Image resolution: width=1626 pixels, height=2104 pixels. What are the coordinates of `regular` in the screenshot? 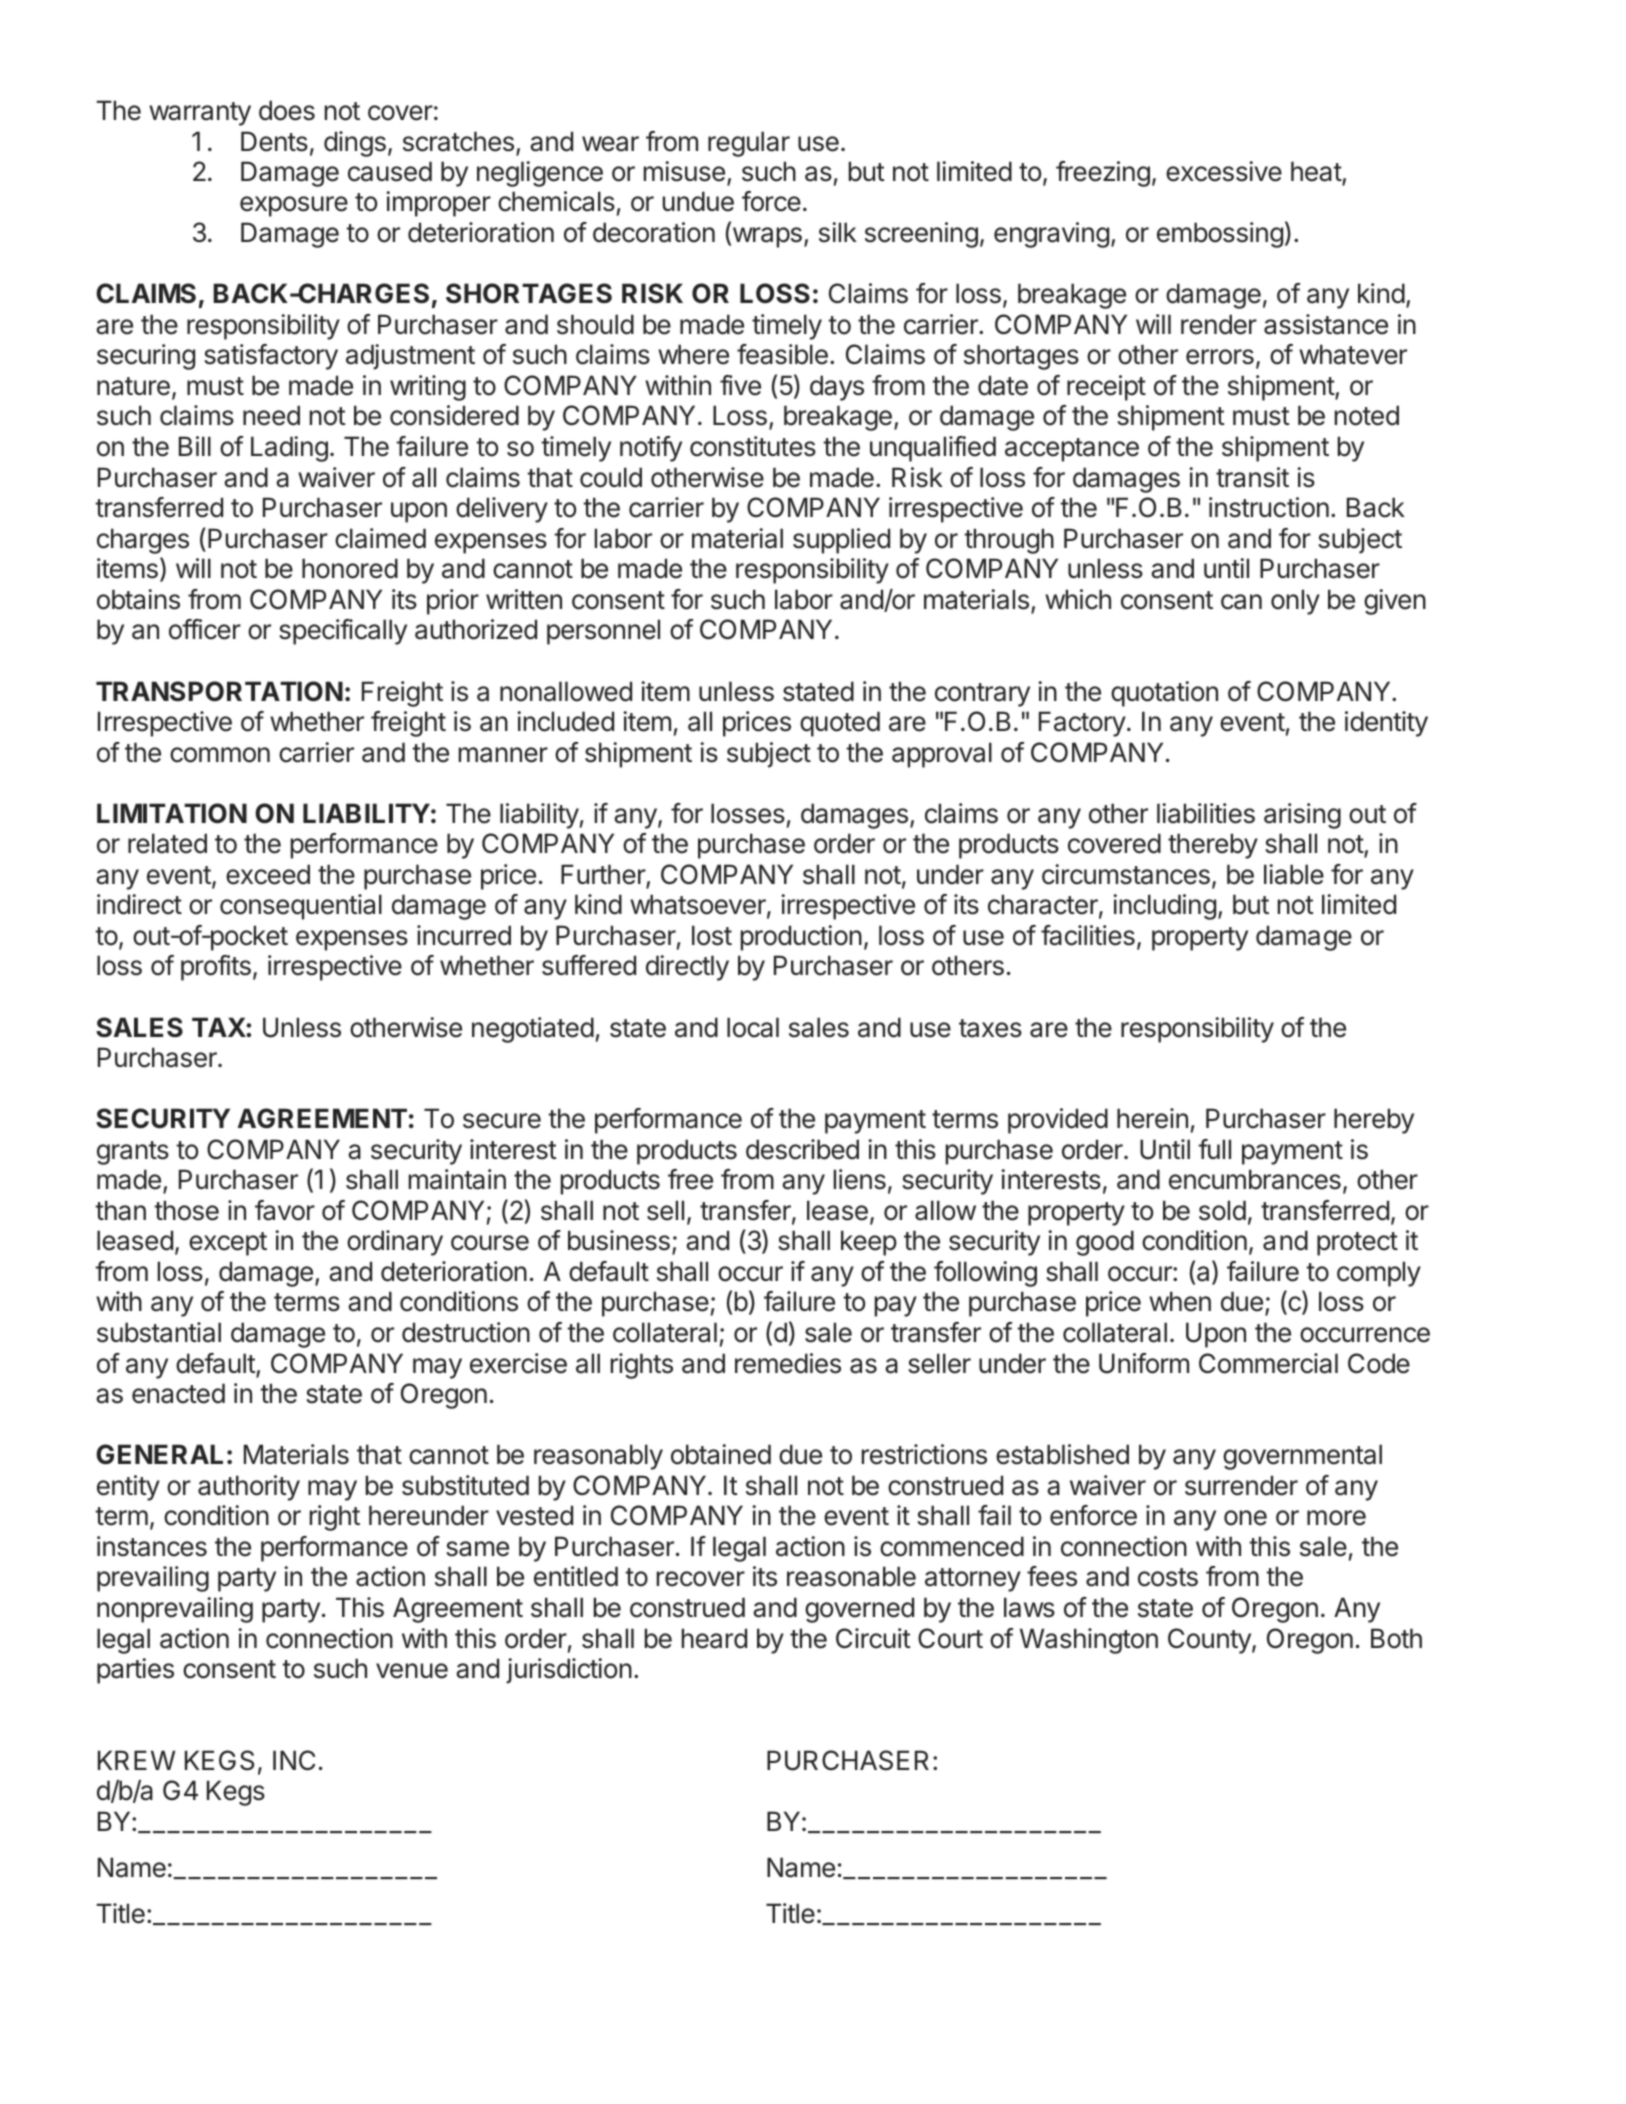 It's located at (749, 144).
